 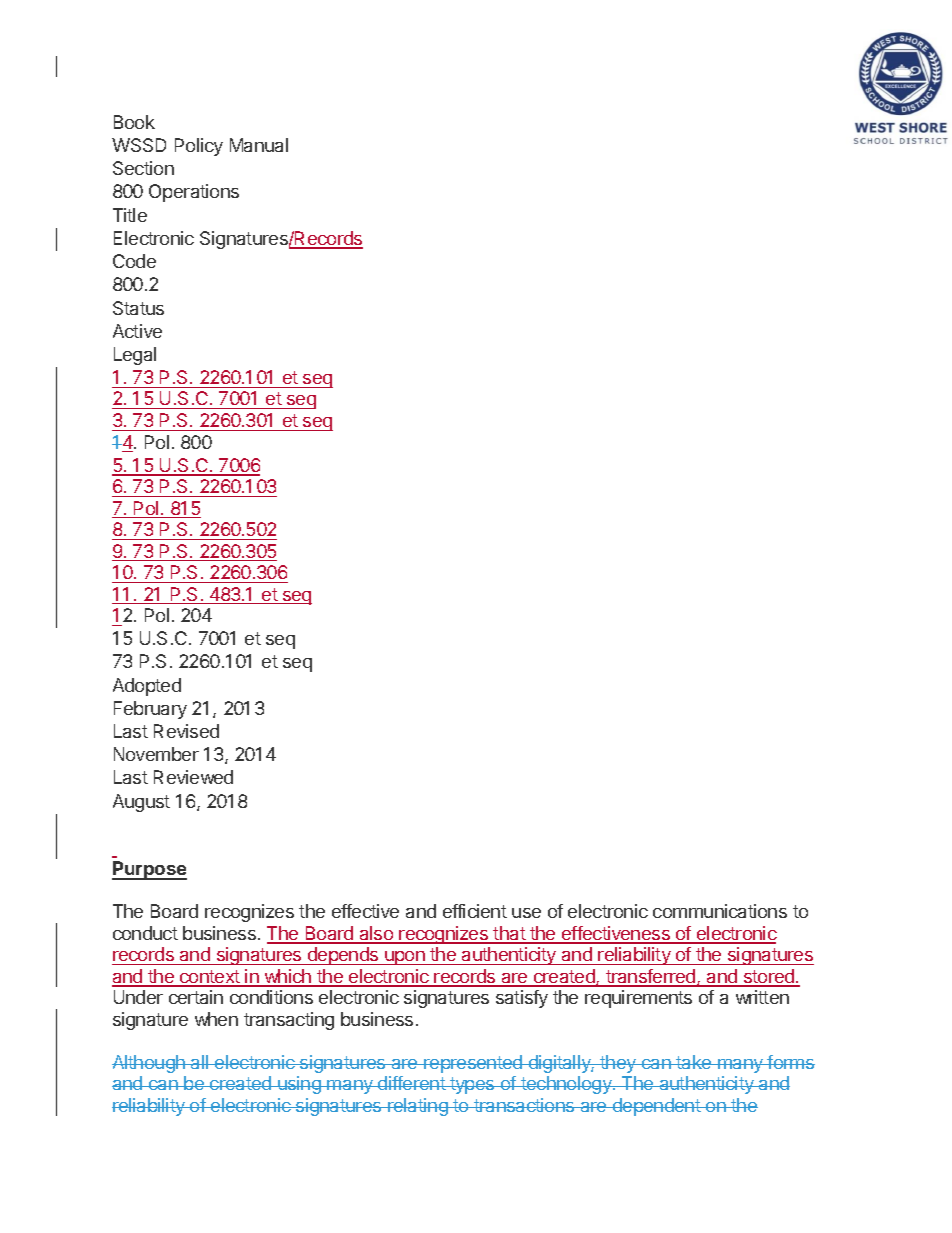 I want to click on Active, so click(x=137, y=331).
